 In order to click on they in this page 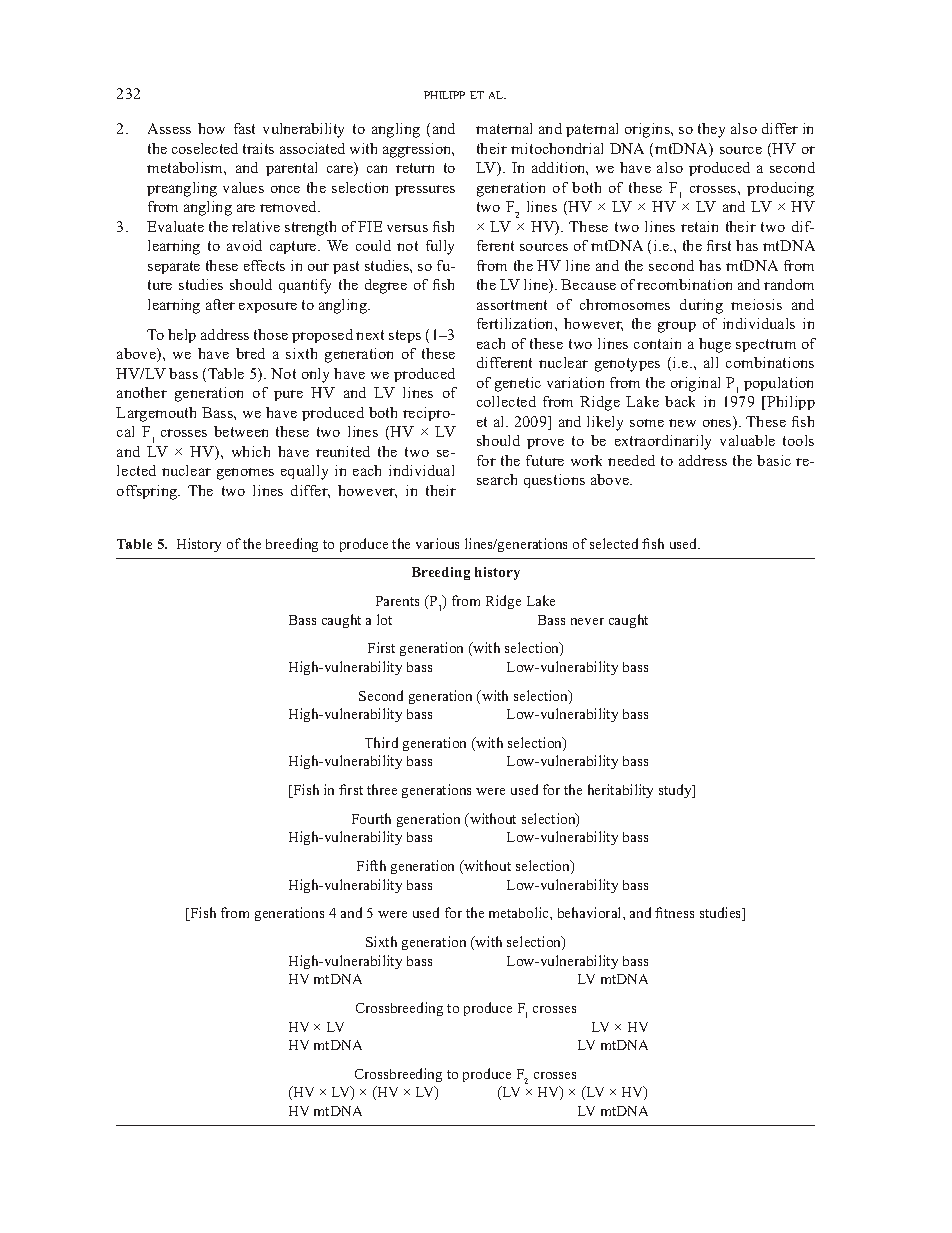, I will do `click(711, 130)`.
